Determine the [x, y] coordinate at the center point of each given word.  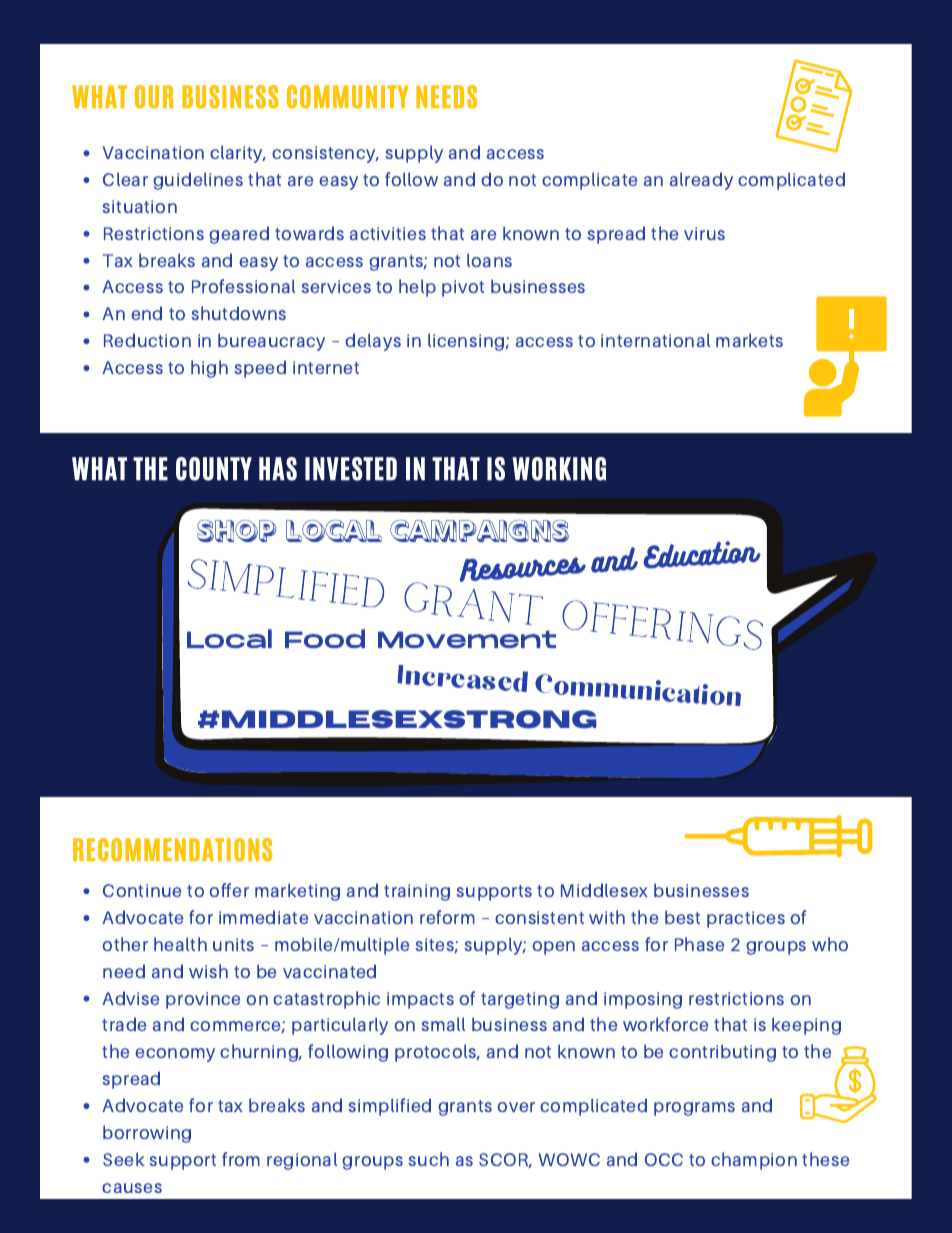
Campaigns [479, 531]
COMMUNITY [348, 97]
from [241, 1159]
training [417, 892]
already [701, 181]
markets [749, 340]
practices [746, 919]
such [428, 1159]
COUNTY [214, 469]
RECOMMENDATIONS [173, 850]
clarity [237, 154]
